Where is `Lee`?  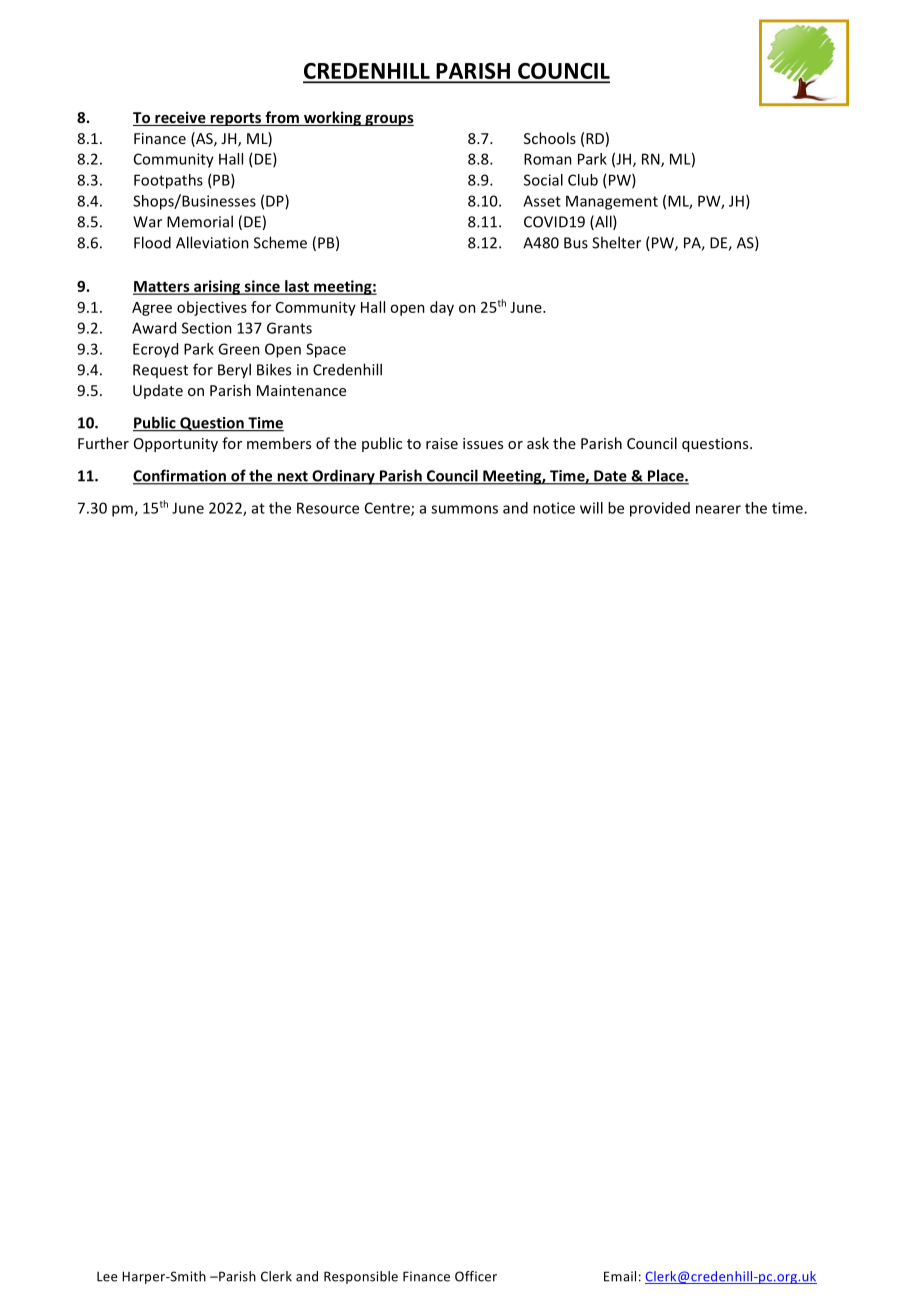
Lee is located at coordinates (107, 1277).
